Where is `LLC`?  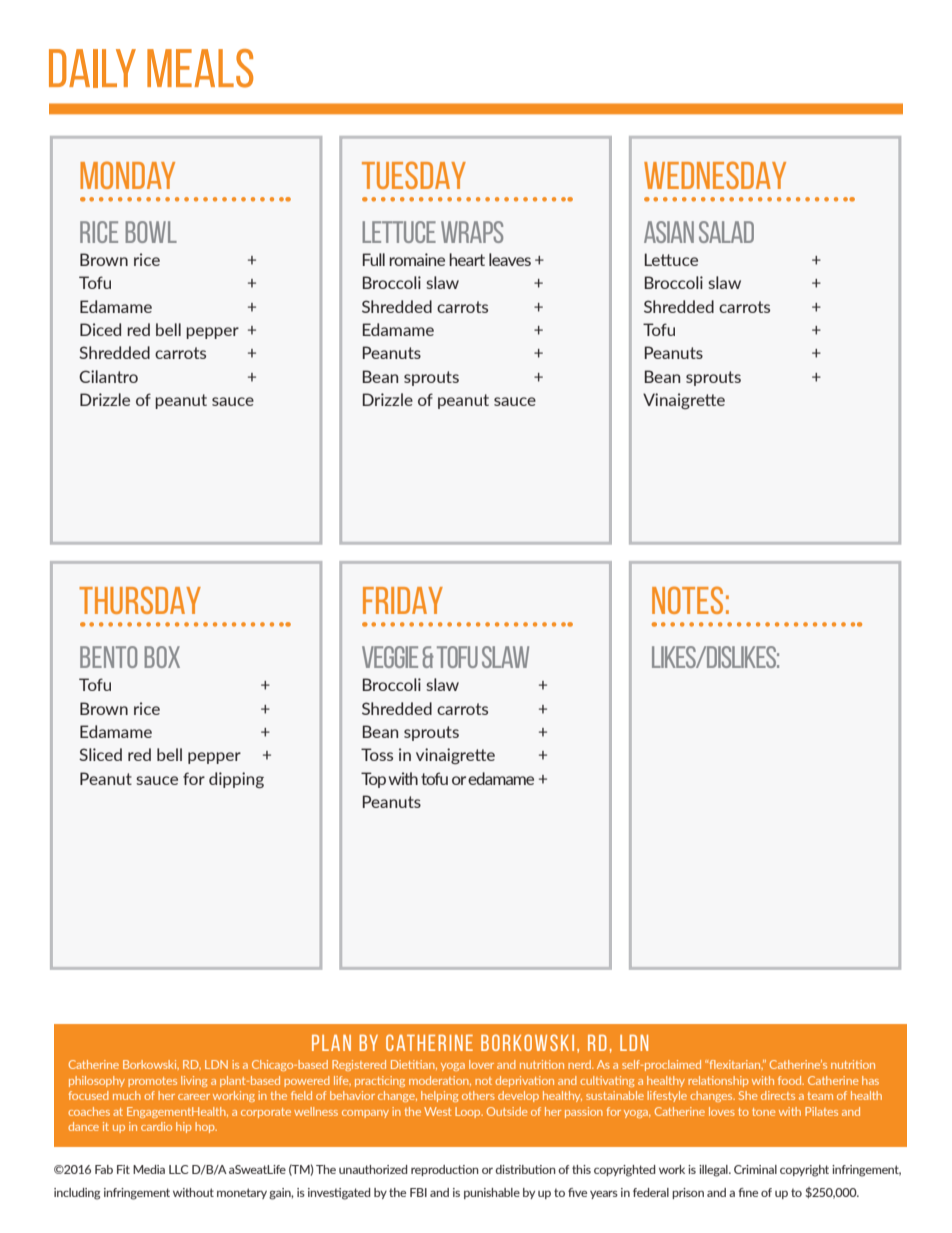 LLC is located at coordinates (179, 1169).
